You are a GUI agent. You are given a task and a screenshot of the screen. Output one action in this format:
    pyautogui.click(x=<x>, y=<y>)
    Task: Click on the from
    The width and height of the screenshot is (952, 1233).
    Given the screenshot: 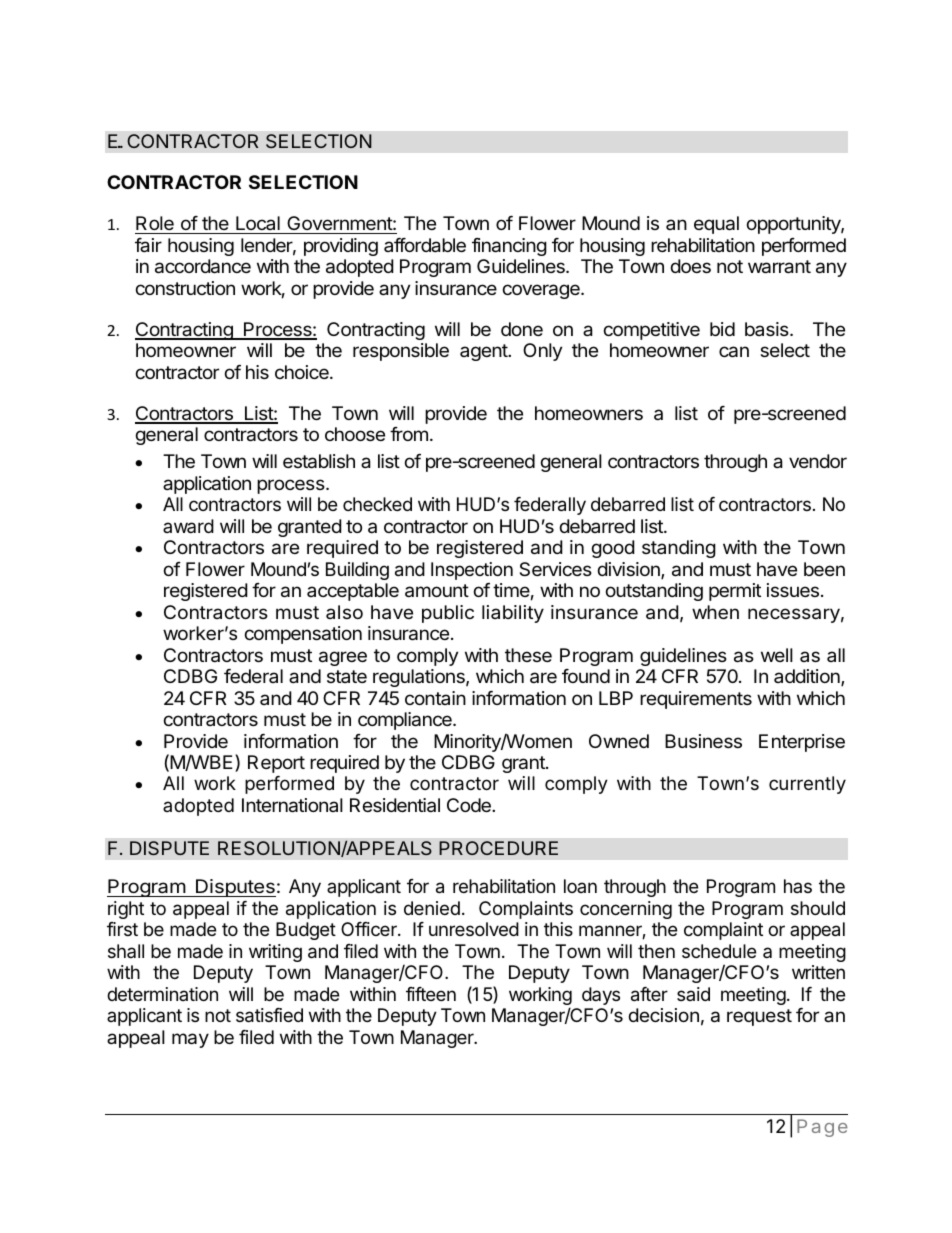 What is the action you would take?
    pyautogui.click(x=409, y=434)
